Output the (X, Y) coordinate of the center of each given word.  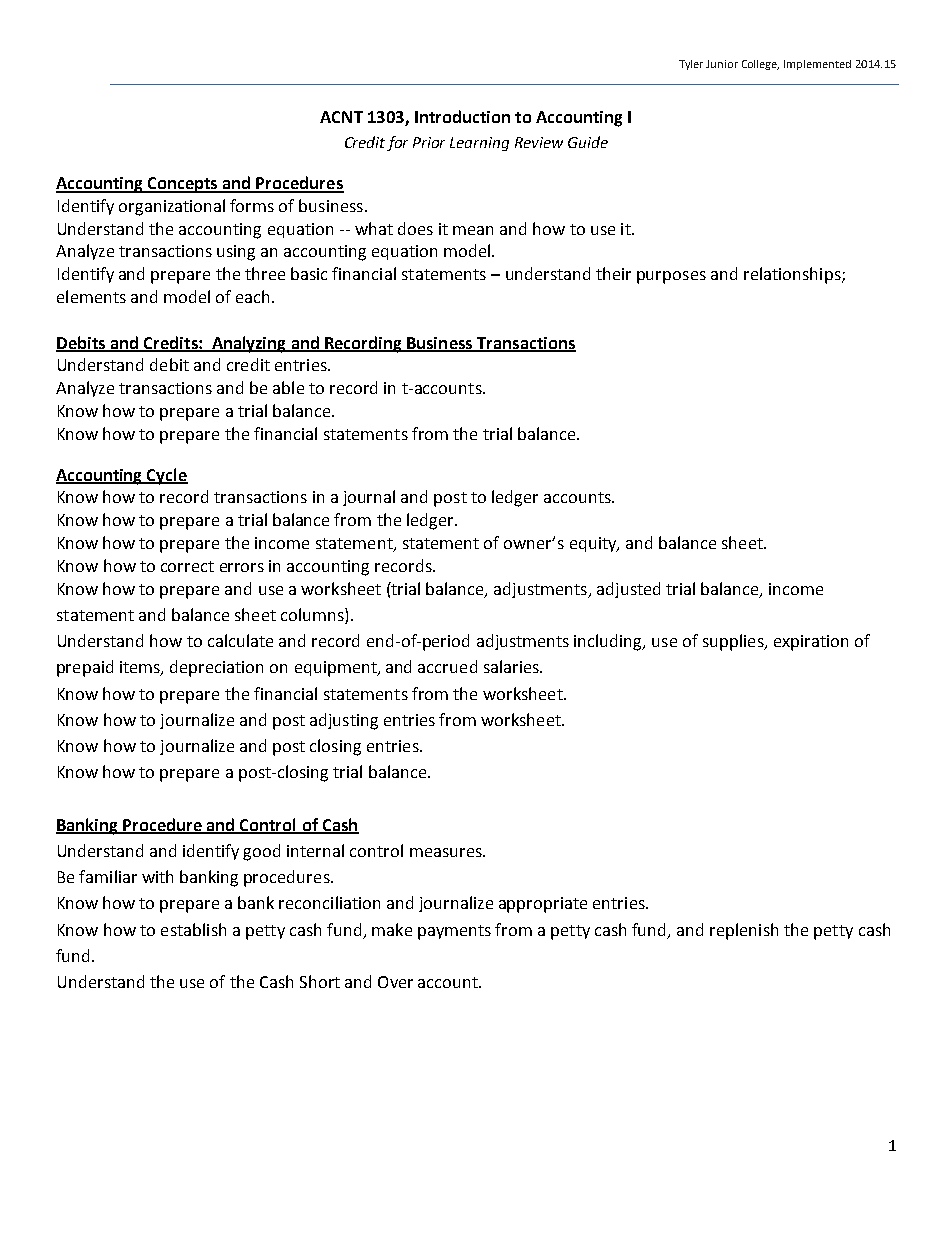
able (288, 387)
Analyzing (248, 344)
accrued (447, 666)
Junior (722, 64)
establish (193, 929)
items (141, 668)
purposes (671, 277)
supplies (734, 642)
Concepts (182, 185)
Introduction (462, 116)
